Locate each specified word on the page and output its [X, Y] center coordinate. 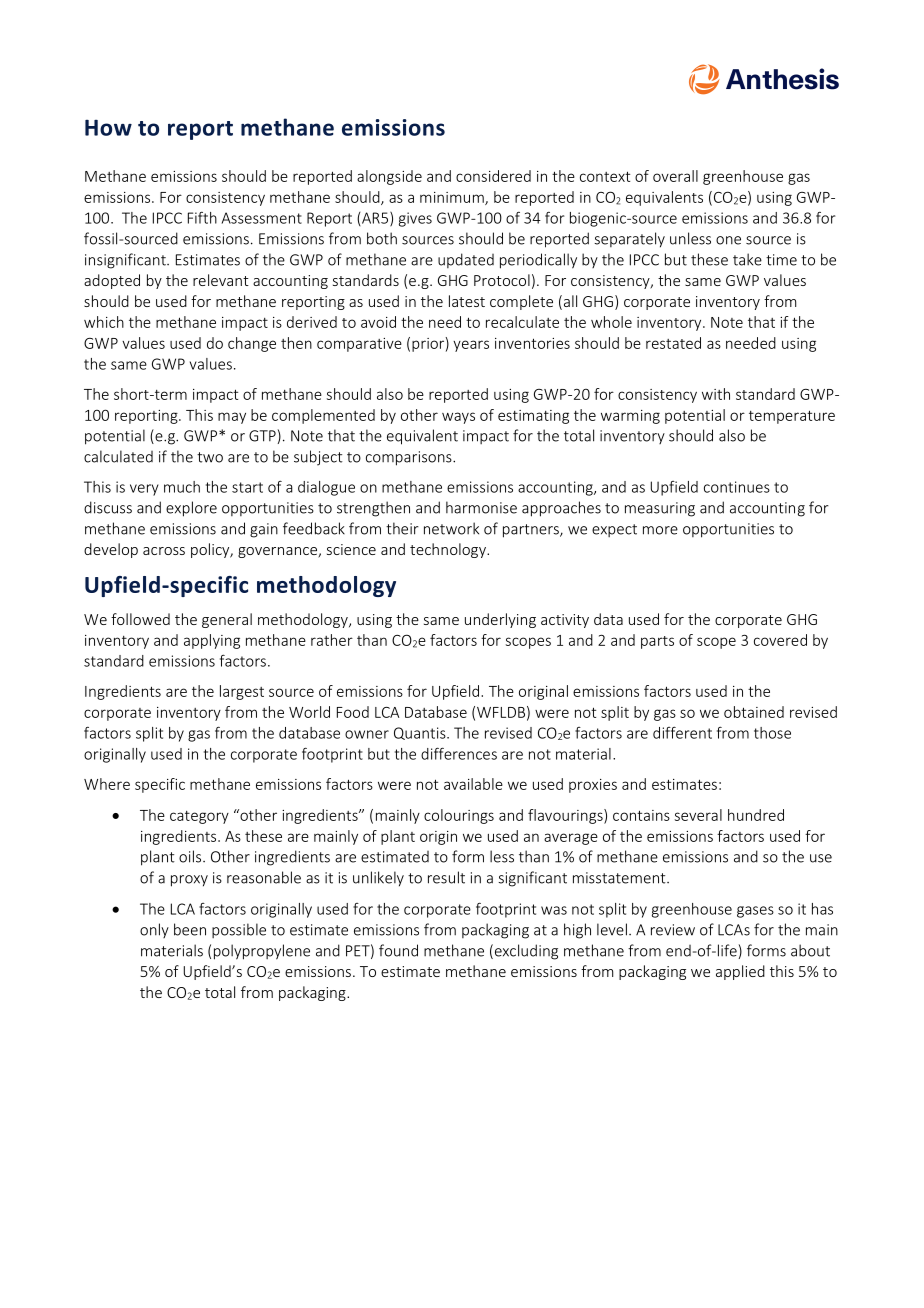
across [164, 551]
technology [449, 550]
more [660, 530]
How [108, 128]
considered [493, 176]
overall [675, 176]
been [190, 929]
